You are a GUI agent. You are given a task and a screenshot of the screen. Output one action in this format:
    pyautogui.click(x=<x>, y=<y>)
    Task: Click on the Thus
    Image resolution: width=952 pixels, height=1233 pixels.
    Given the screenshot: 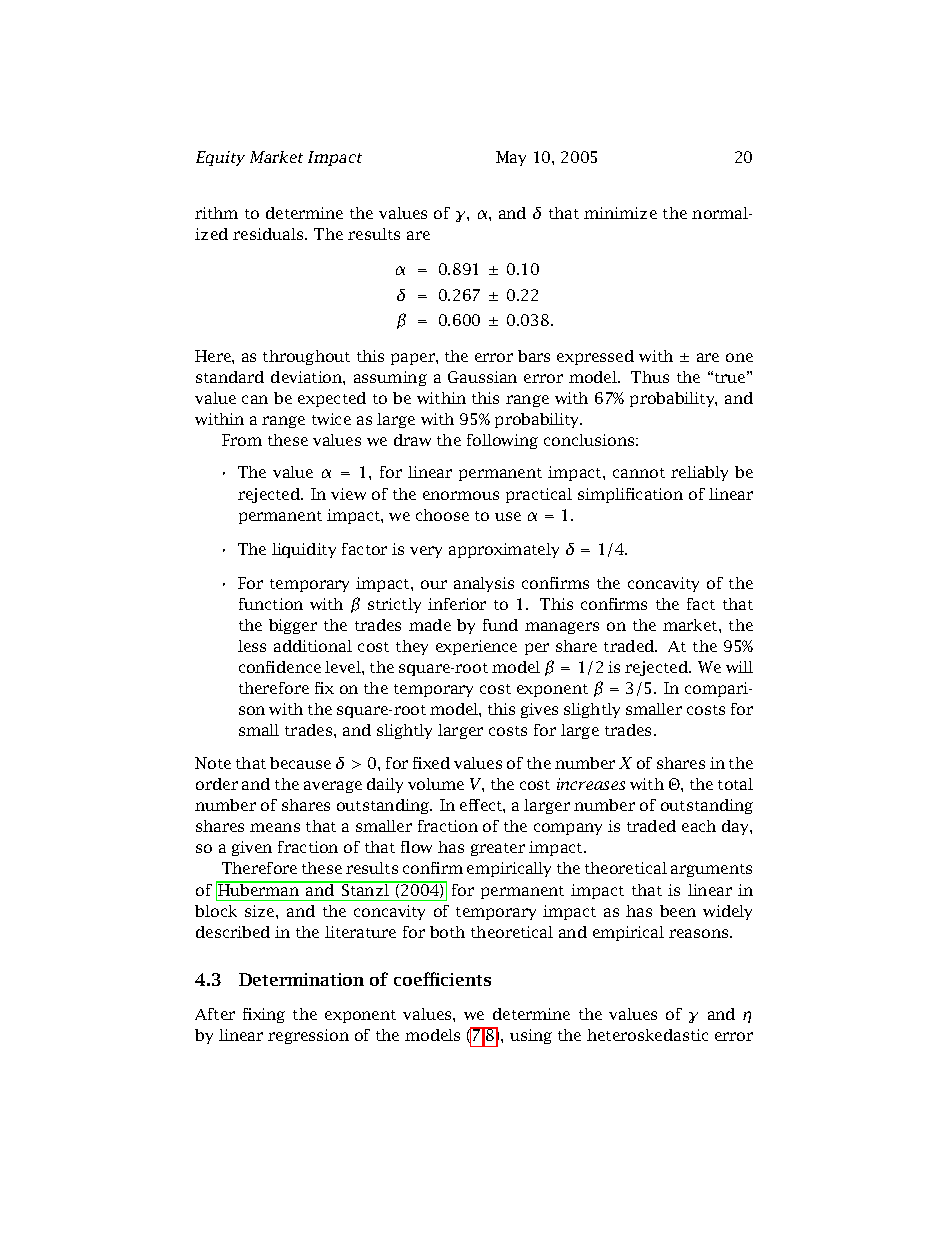 What is the action you would take?
    pyautogui.click(x=650, y=377)
